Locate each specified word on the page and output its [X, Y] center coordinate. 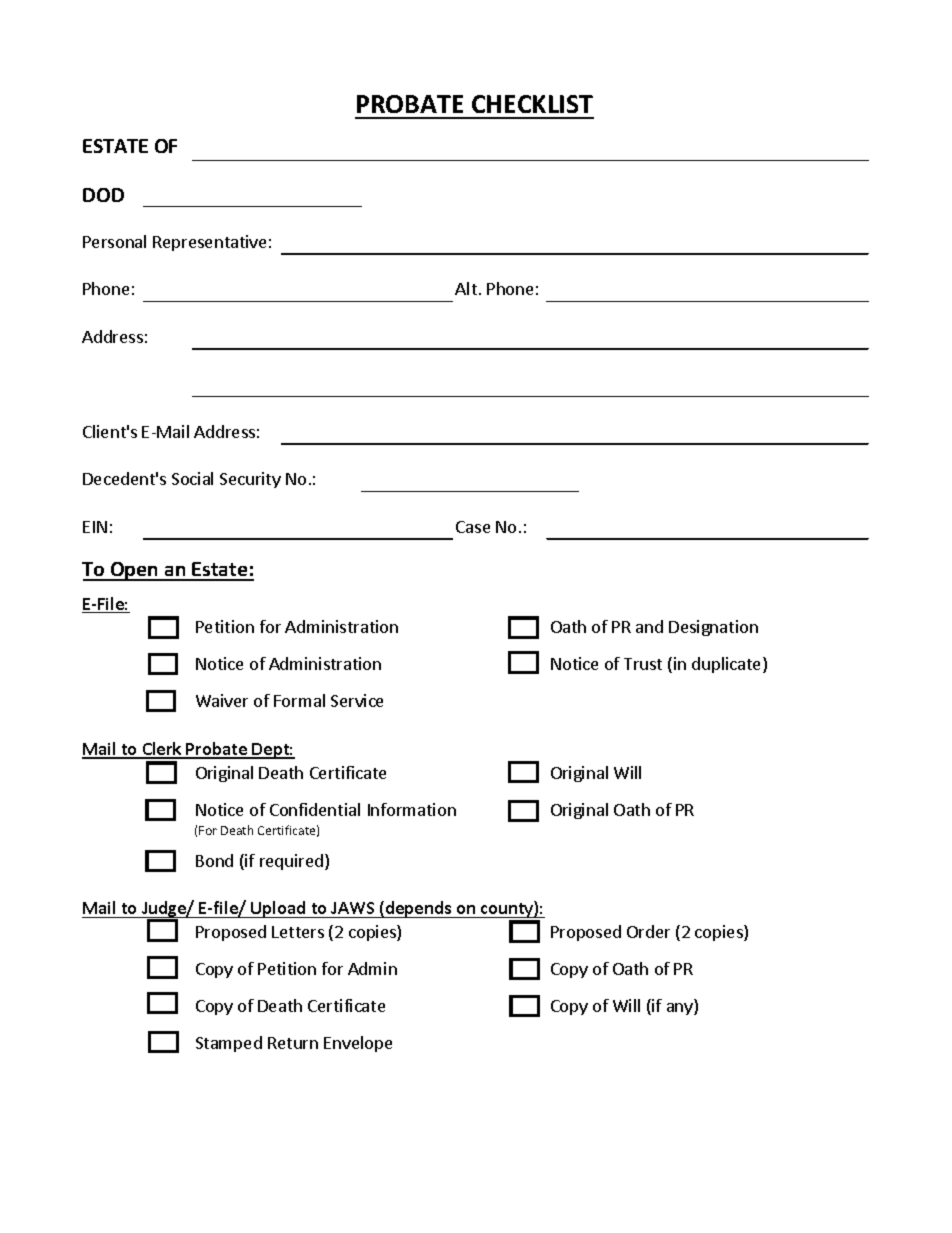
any [681, 1009]
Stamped [229, 1044]
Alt [466, 288]
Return [293, 1043]
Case [473, 527]
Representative [209, 243]
